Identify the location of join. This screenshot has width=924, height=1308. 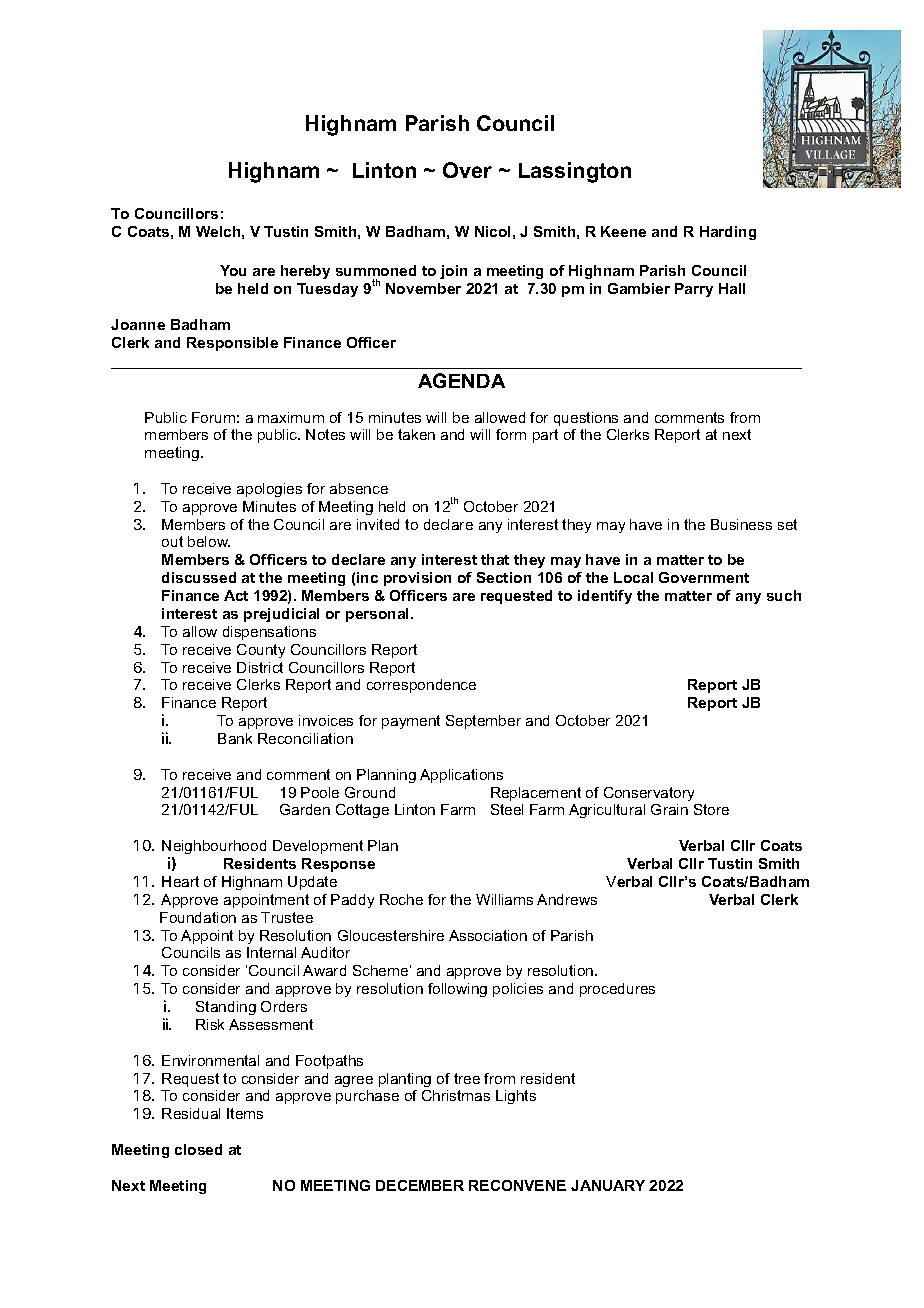
(453, 272).
